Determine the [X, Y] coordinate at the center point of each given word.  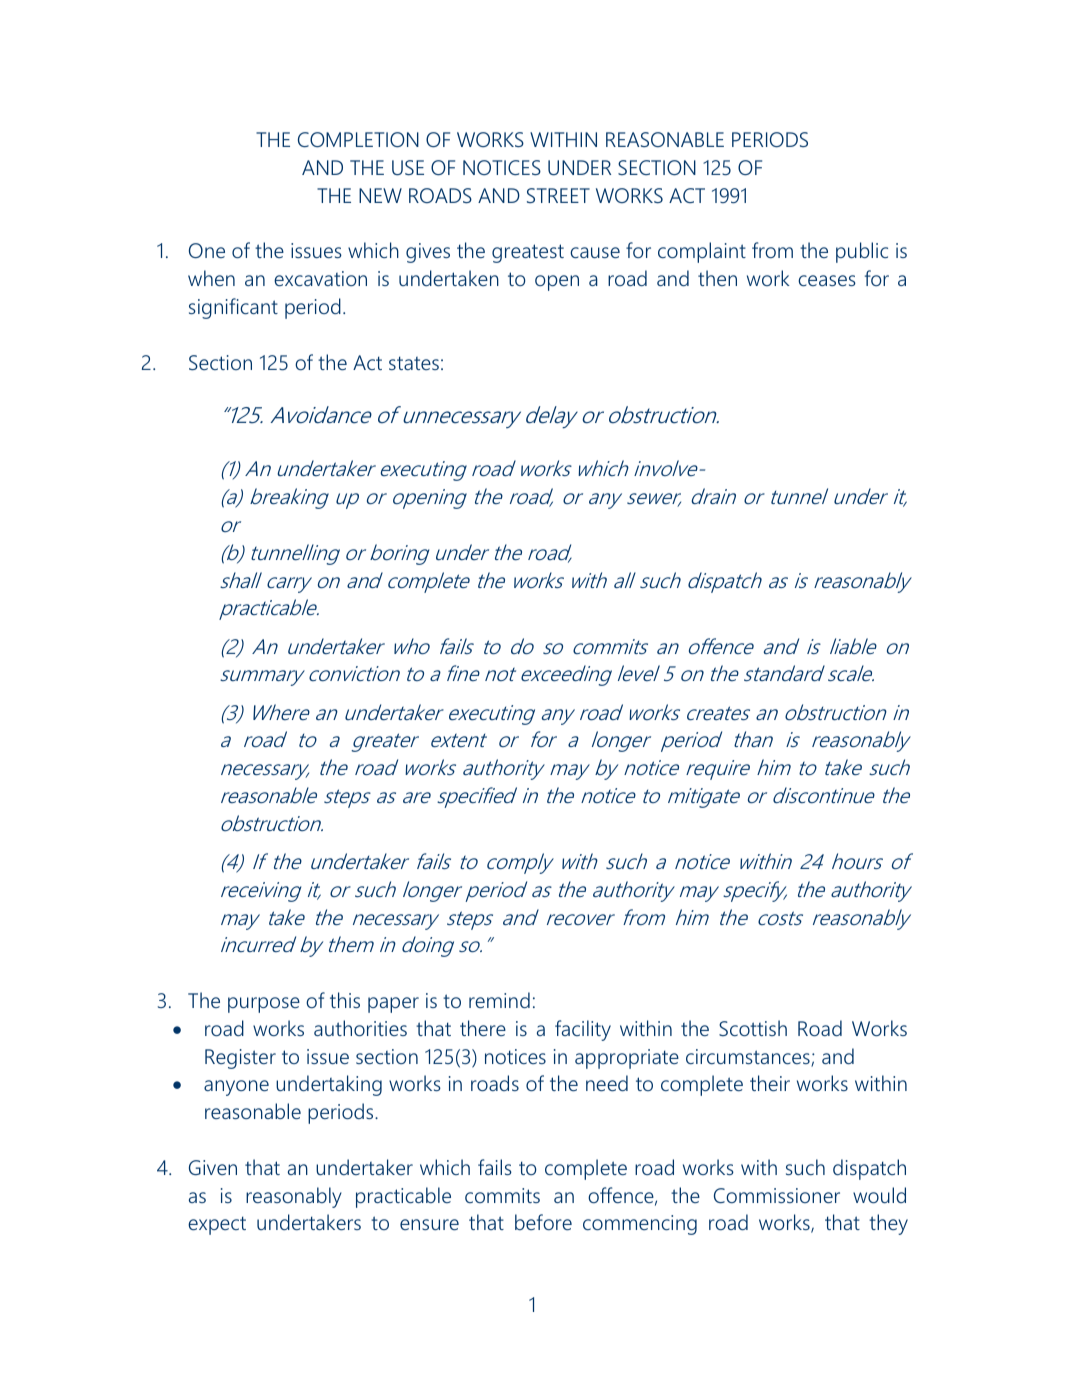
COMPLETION [358, 139]
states [414, 363]
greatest [528, 253]
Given [213, 1167]
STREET [558, 195]
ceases [827, 280]
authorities [360, 1028]
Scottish [753, 1028]
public [862, 252]
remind [499, 1000]
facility [583, 1030]
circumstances [749, 1058]
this [345, 1000]
